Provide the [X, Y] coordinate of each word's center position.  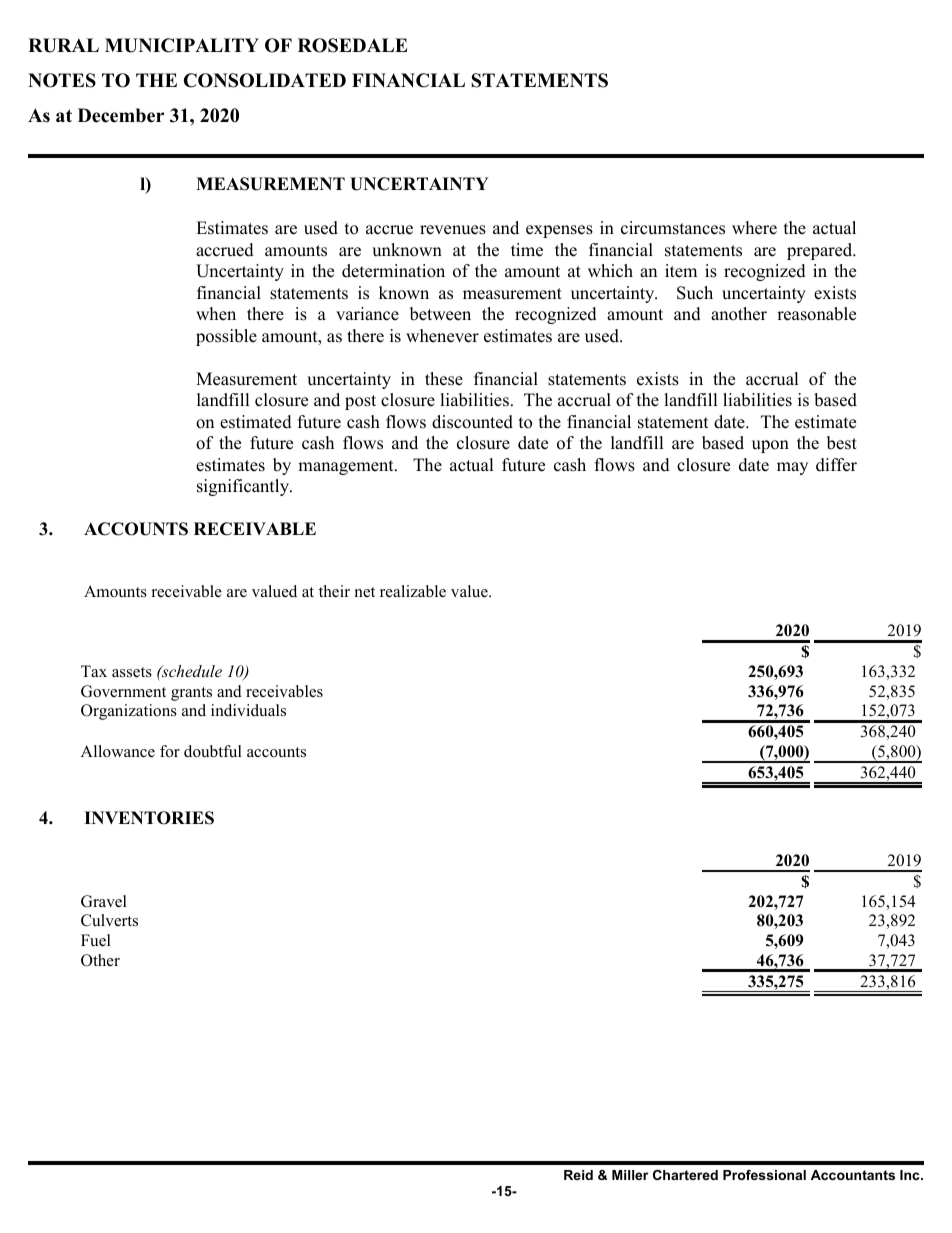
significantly [244, 487]
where [754, 228]
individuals [248, 710]
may [792, 468]
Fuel [96, 940]
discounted [472, 422]
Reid [578, 1175]
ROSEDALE [352, 45]
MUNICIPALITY [182, 45]
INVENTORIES [149, 818]
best [842, 443]
